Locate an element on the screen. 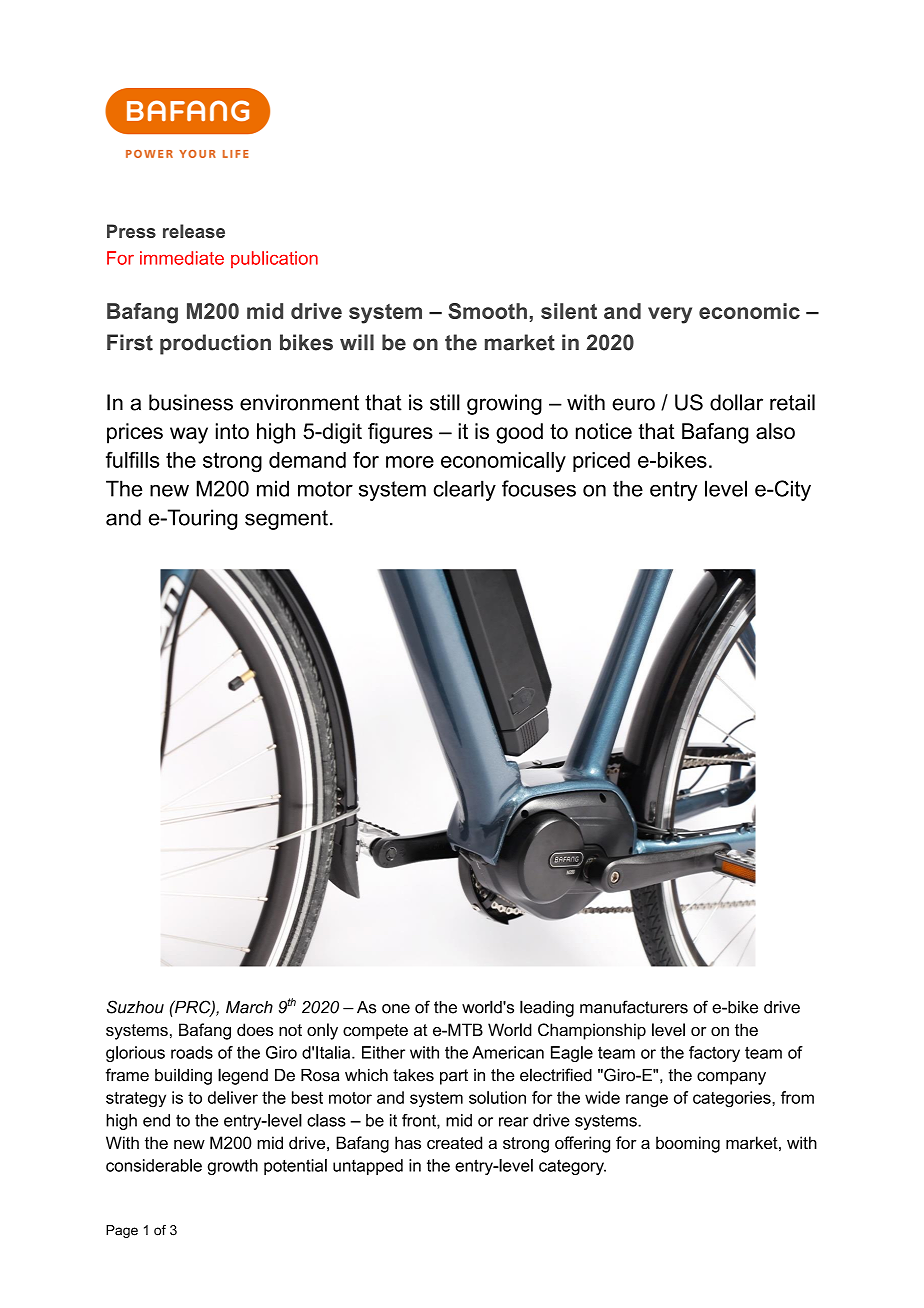 This screenshot has width=924, height=1308. Smooth is located at coordinates (487, 311).
